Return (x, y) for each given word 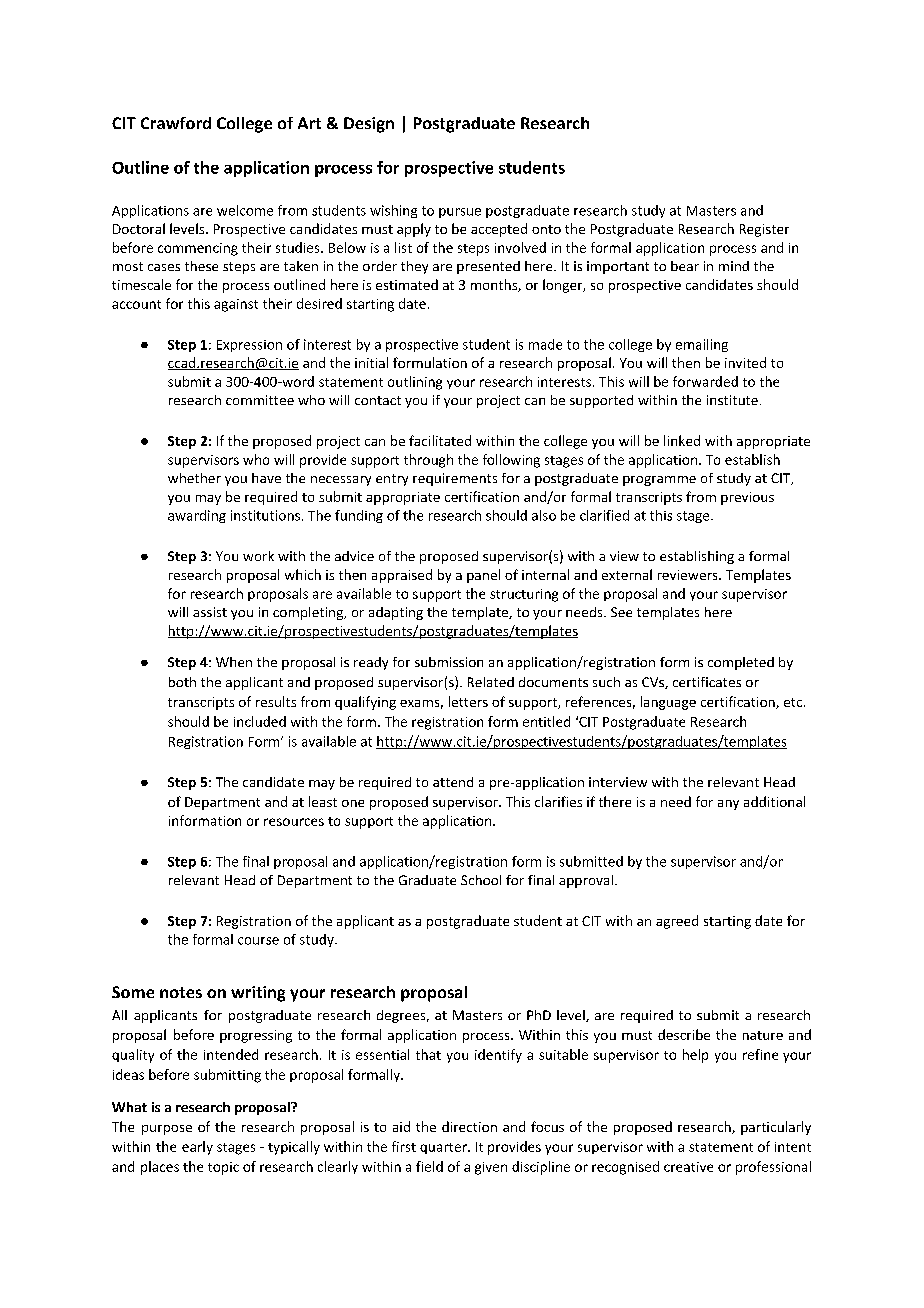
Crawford (176, 123)
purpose (167, 1130)
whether (194, 478)
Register (764, 230)
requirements (455, 479)
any (728, 805)
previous (747, 498)
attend (453, 782)
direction (469, 1126)
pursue (460, 213)
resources (294, 822)
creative (688, 1167)
